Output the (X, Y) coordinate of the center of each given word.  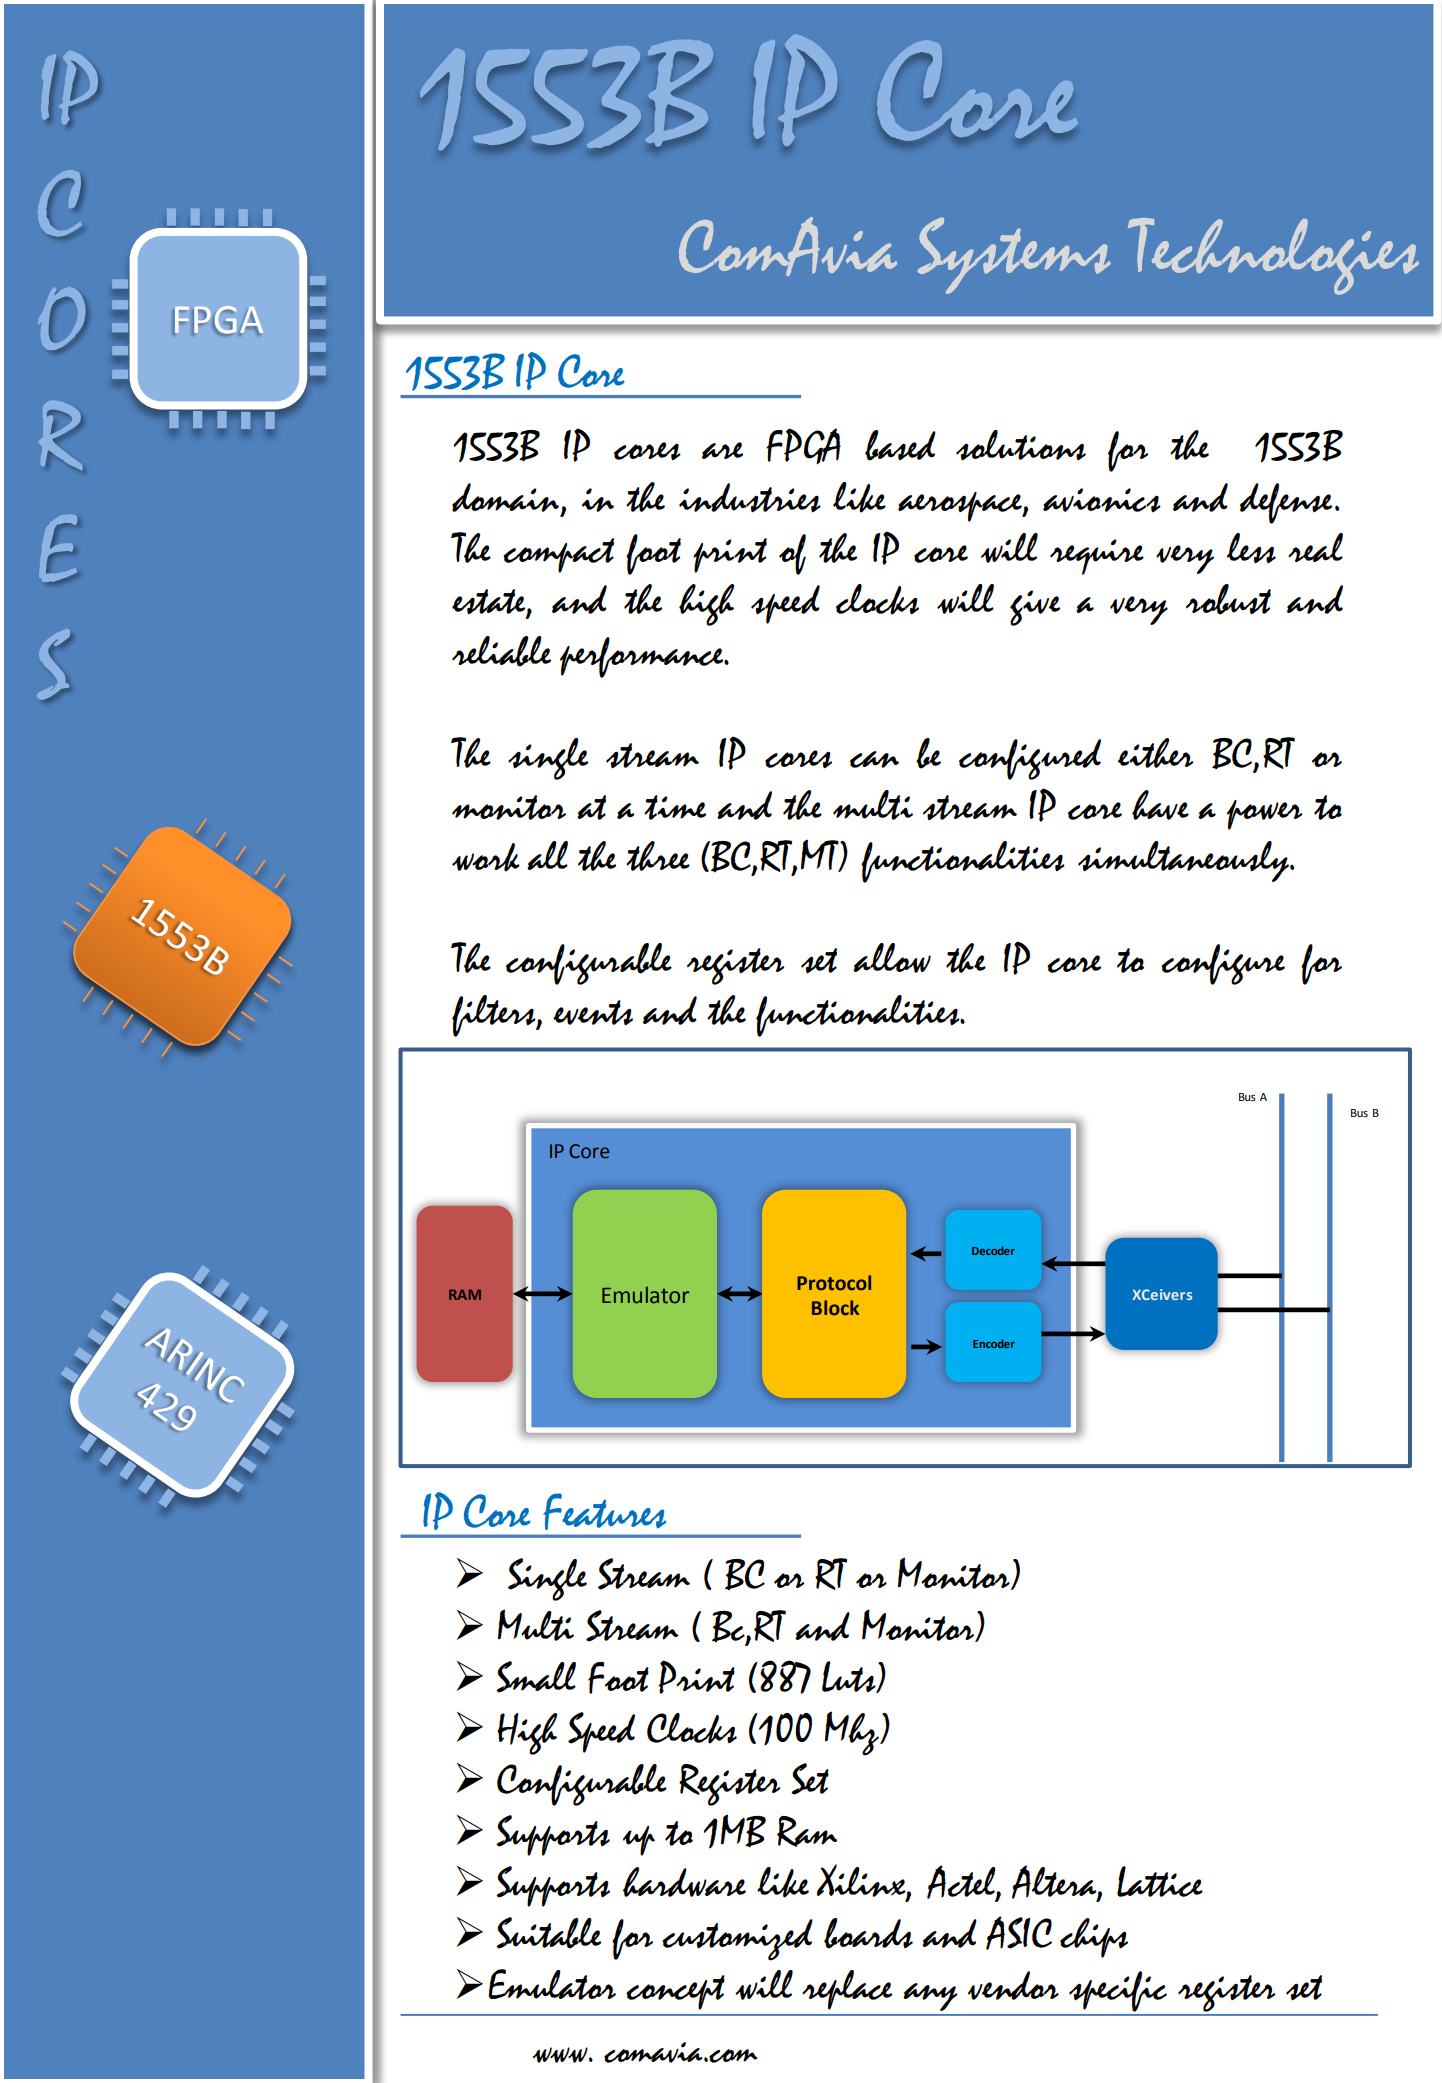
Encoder (994, 1343)
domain (505, 497)
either (1155, 753)
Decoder (993, 1250)
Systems (1014, 255)
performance (643, 657)
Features (604, 1511)
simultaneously (1184, 861)
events (593, 1012)
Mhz (853, 1733)
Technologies (1273, 256)
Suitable (548, 1933)
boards (868, 1933)
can (874, 759)
